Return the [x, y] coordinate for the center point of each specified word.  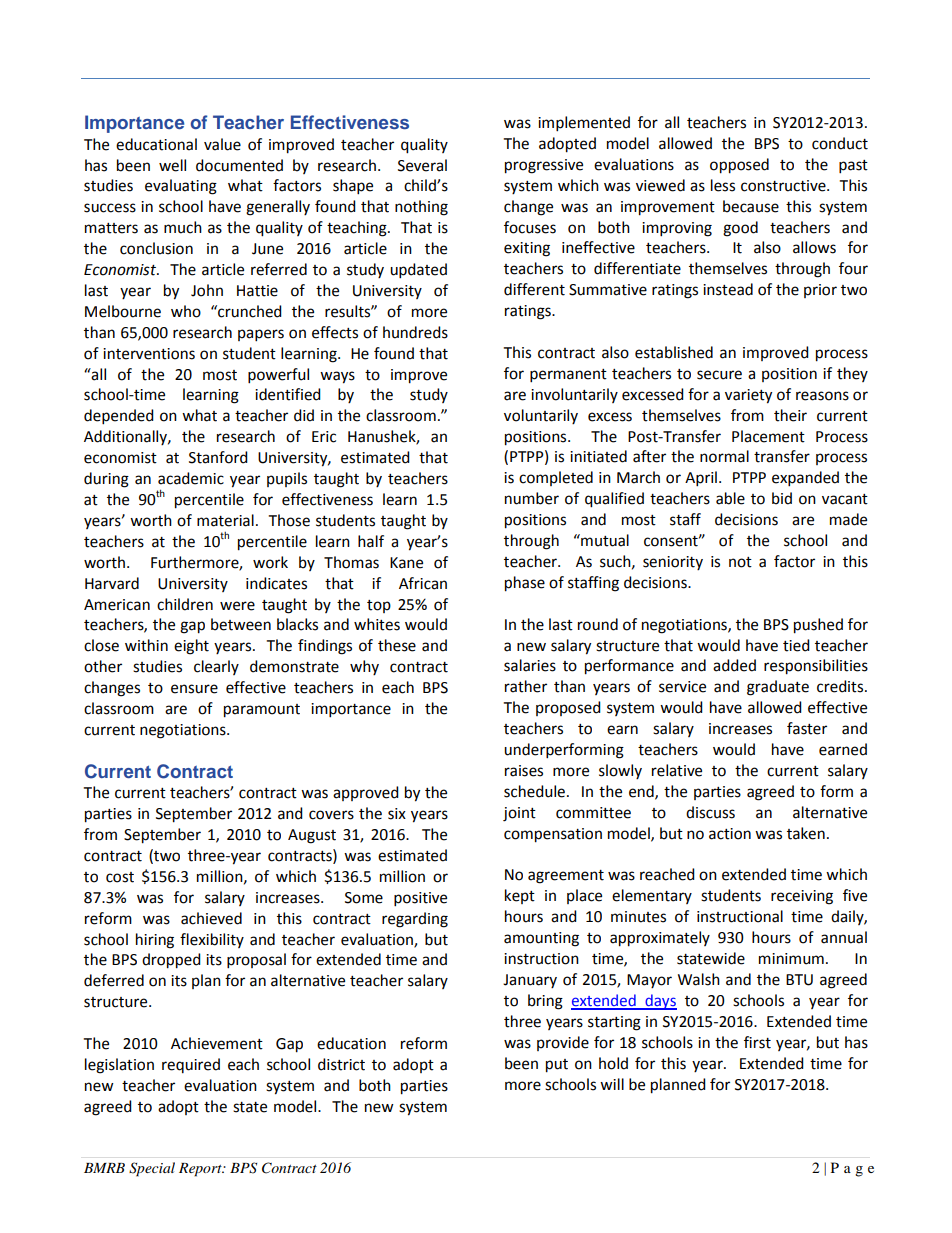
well [172, 165]
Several [422, 165]
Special [152, 1169]
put [557, 1066]
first [757, 1042]
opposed [739, 166]
